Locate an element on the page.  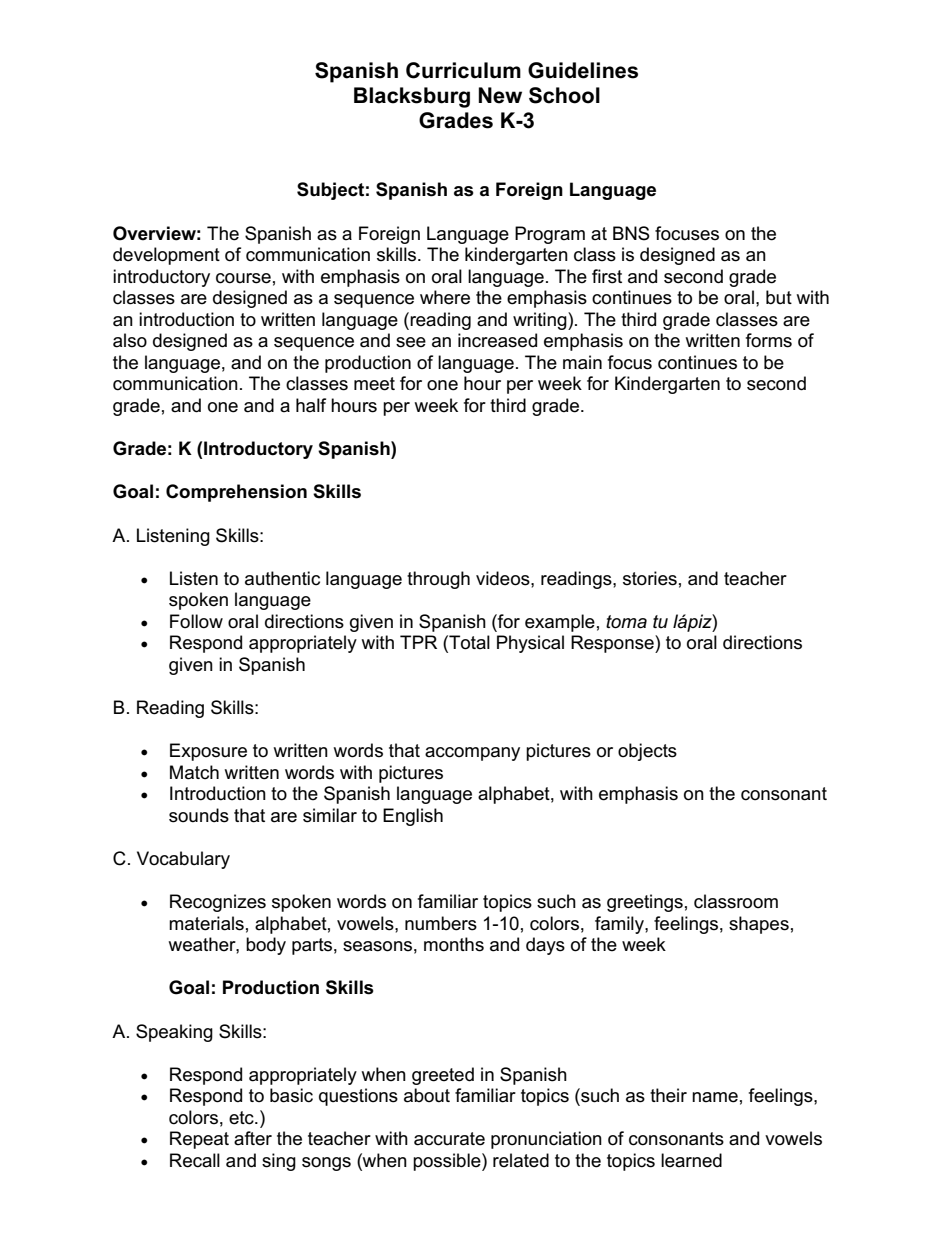
Repeat is located at coordinates (199, 1140).
